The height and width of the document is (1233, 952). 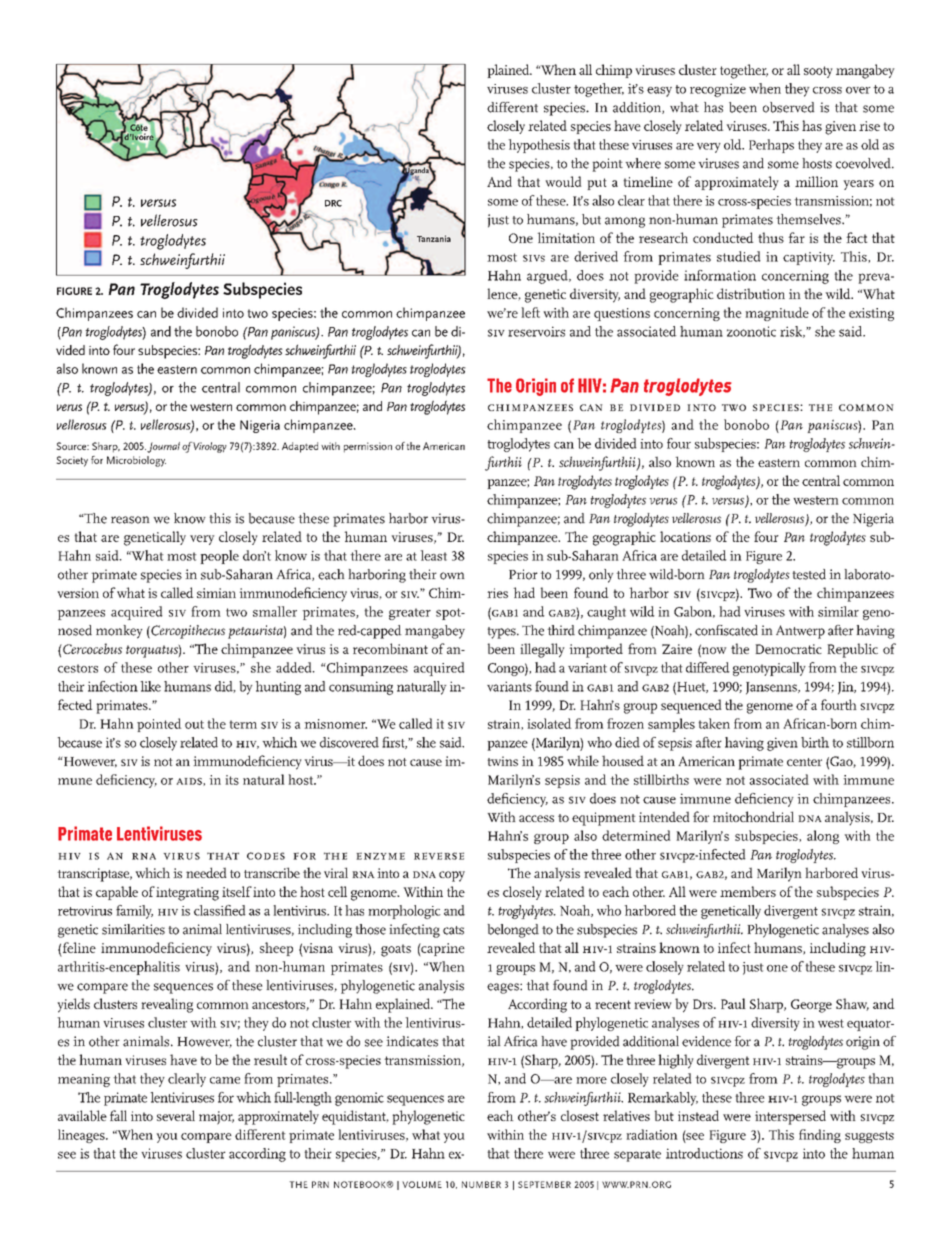 I want to click on finding, so click(x=820, y=1136).
